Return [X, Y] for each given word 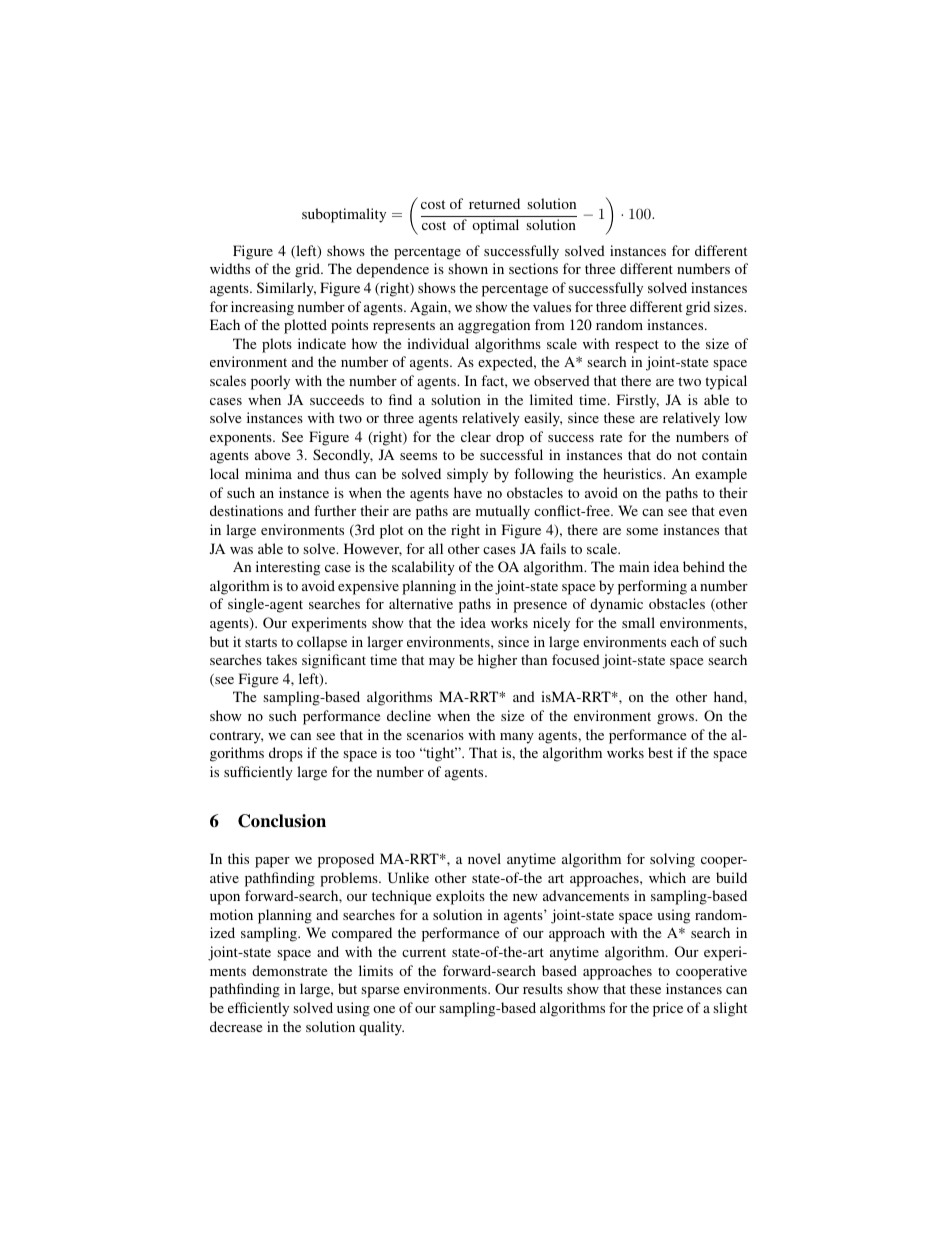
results [543, 988]
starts [261, 642]
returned [494, 203]
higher [497, 661]
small [638, 622]
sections [533, 268]
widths [230, 268]
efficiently [258, 1009]
